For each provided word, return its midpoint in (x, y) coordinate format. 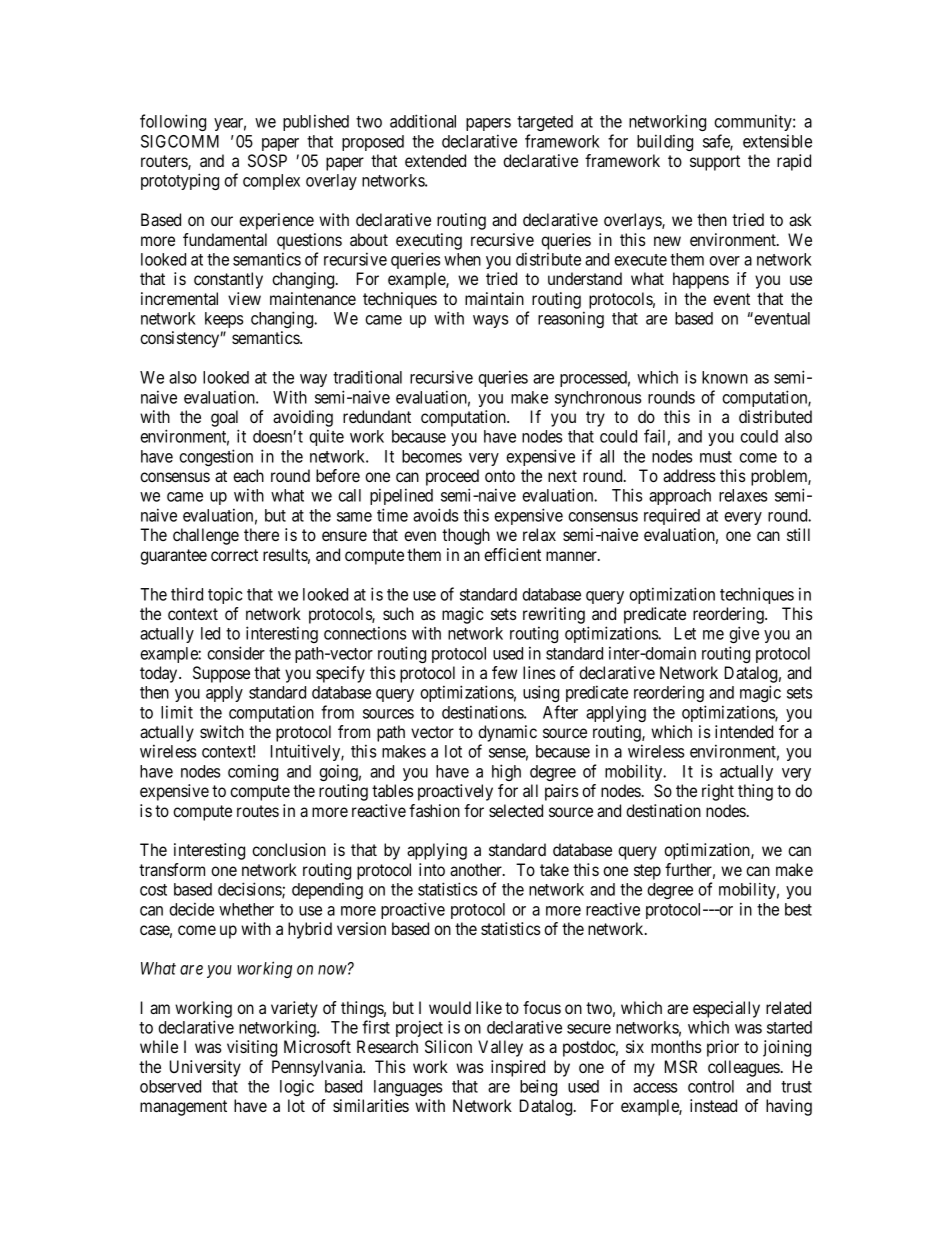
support (715, 163)
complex (271, 182)
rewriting (554, 615)
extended (435, 160)
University (205, 1068)
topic (225, 595)
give (744, 634)
